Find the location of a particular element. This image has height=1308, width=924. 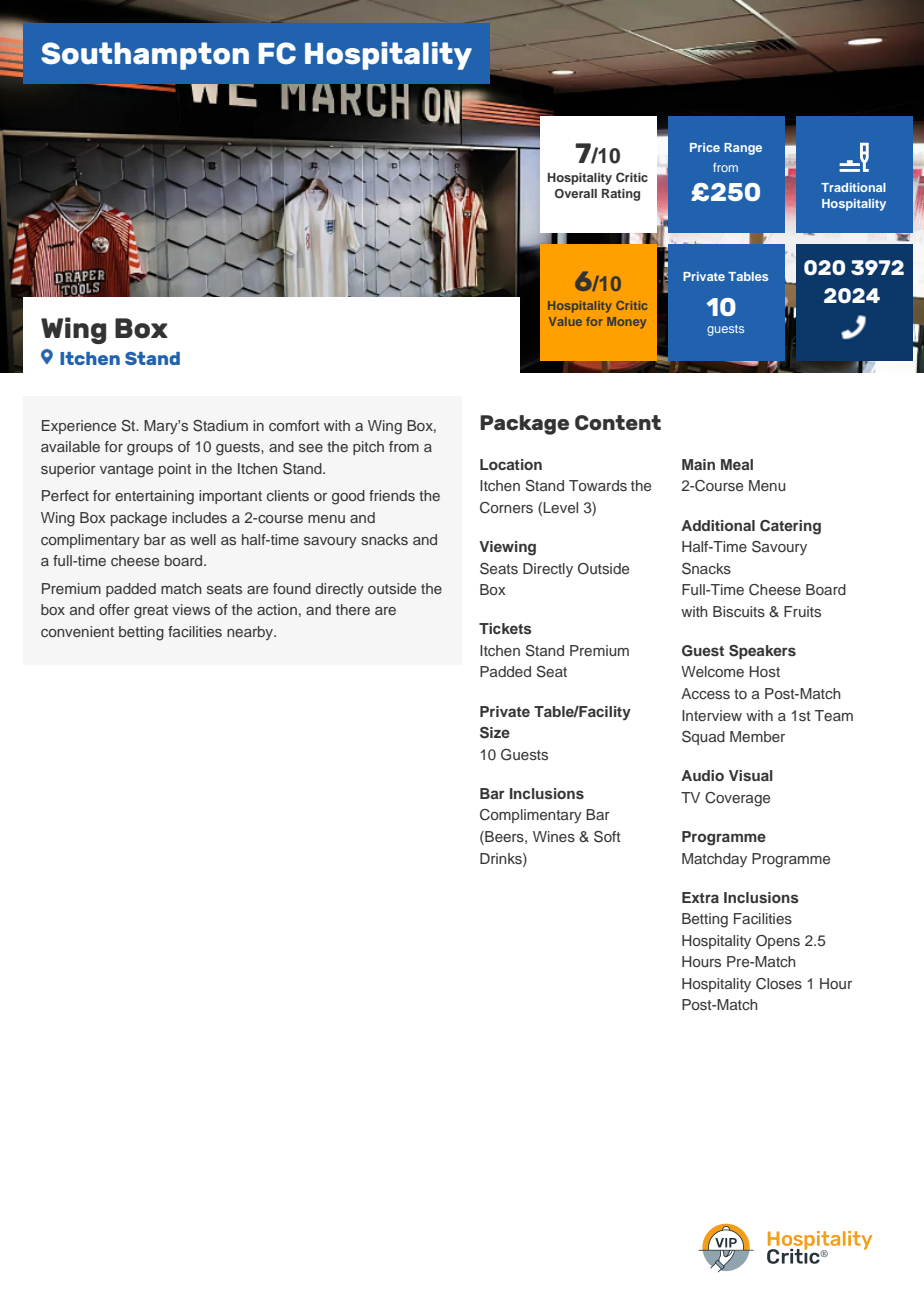

entertaining is located at coordinates (154, 497).
